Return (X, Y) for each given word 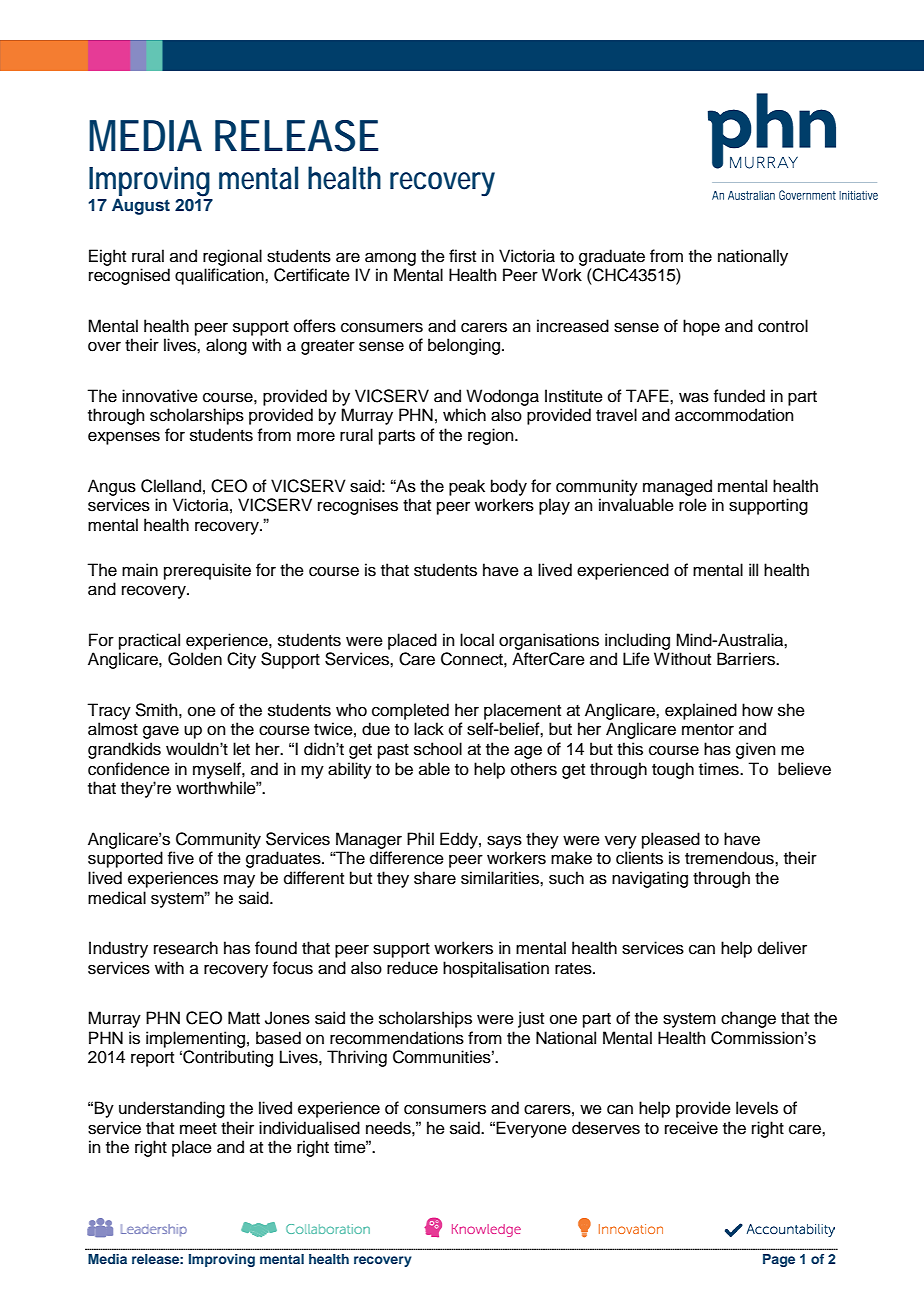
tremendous (730, 858)
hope (701, 327)
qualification (220, 276)
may (239, 881)
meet (198, 1129)
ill (753, 569)
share (435, 878)
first (462, 256)
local (477, 640)
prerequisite (207, 571)
